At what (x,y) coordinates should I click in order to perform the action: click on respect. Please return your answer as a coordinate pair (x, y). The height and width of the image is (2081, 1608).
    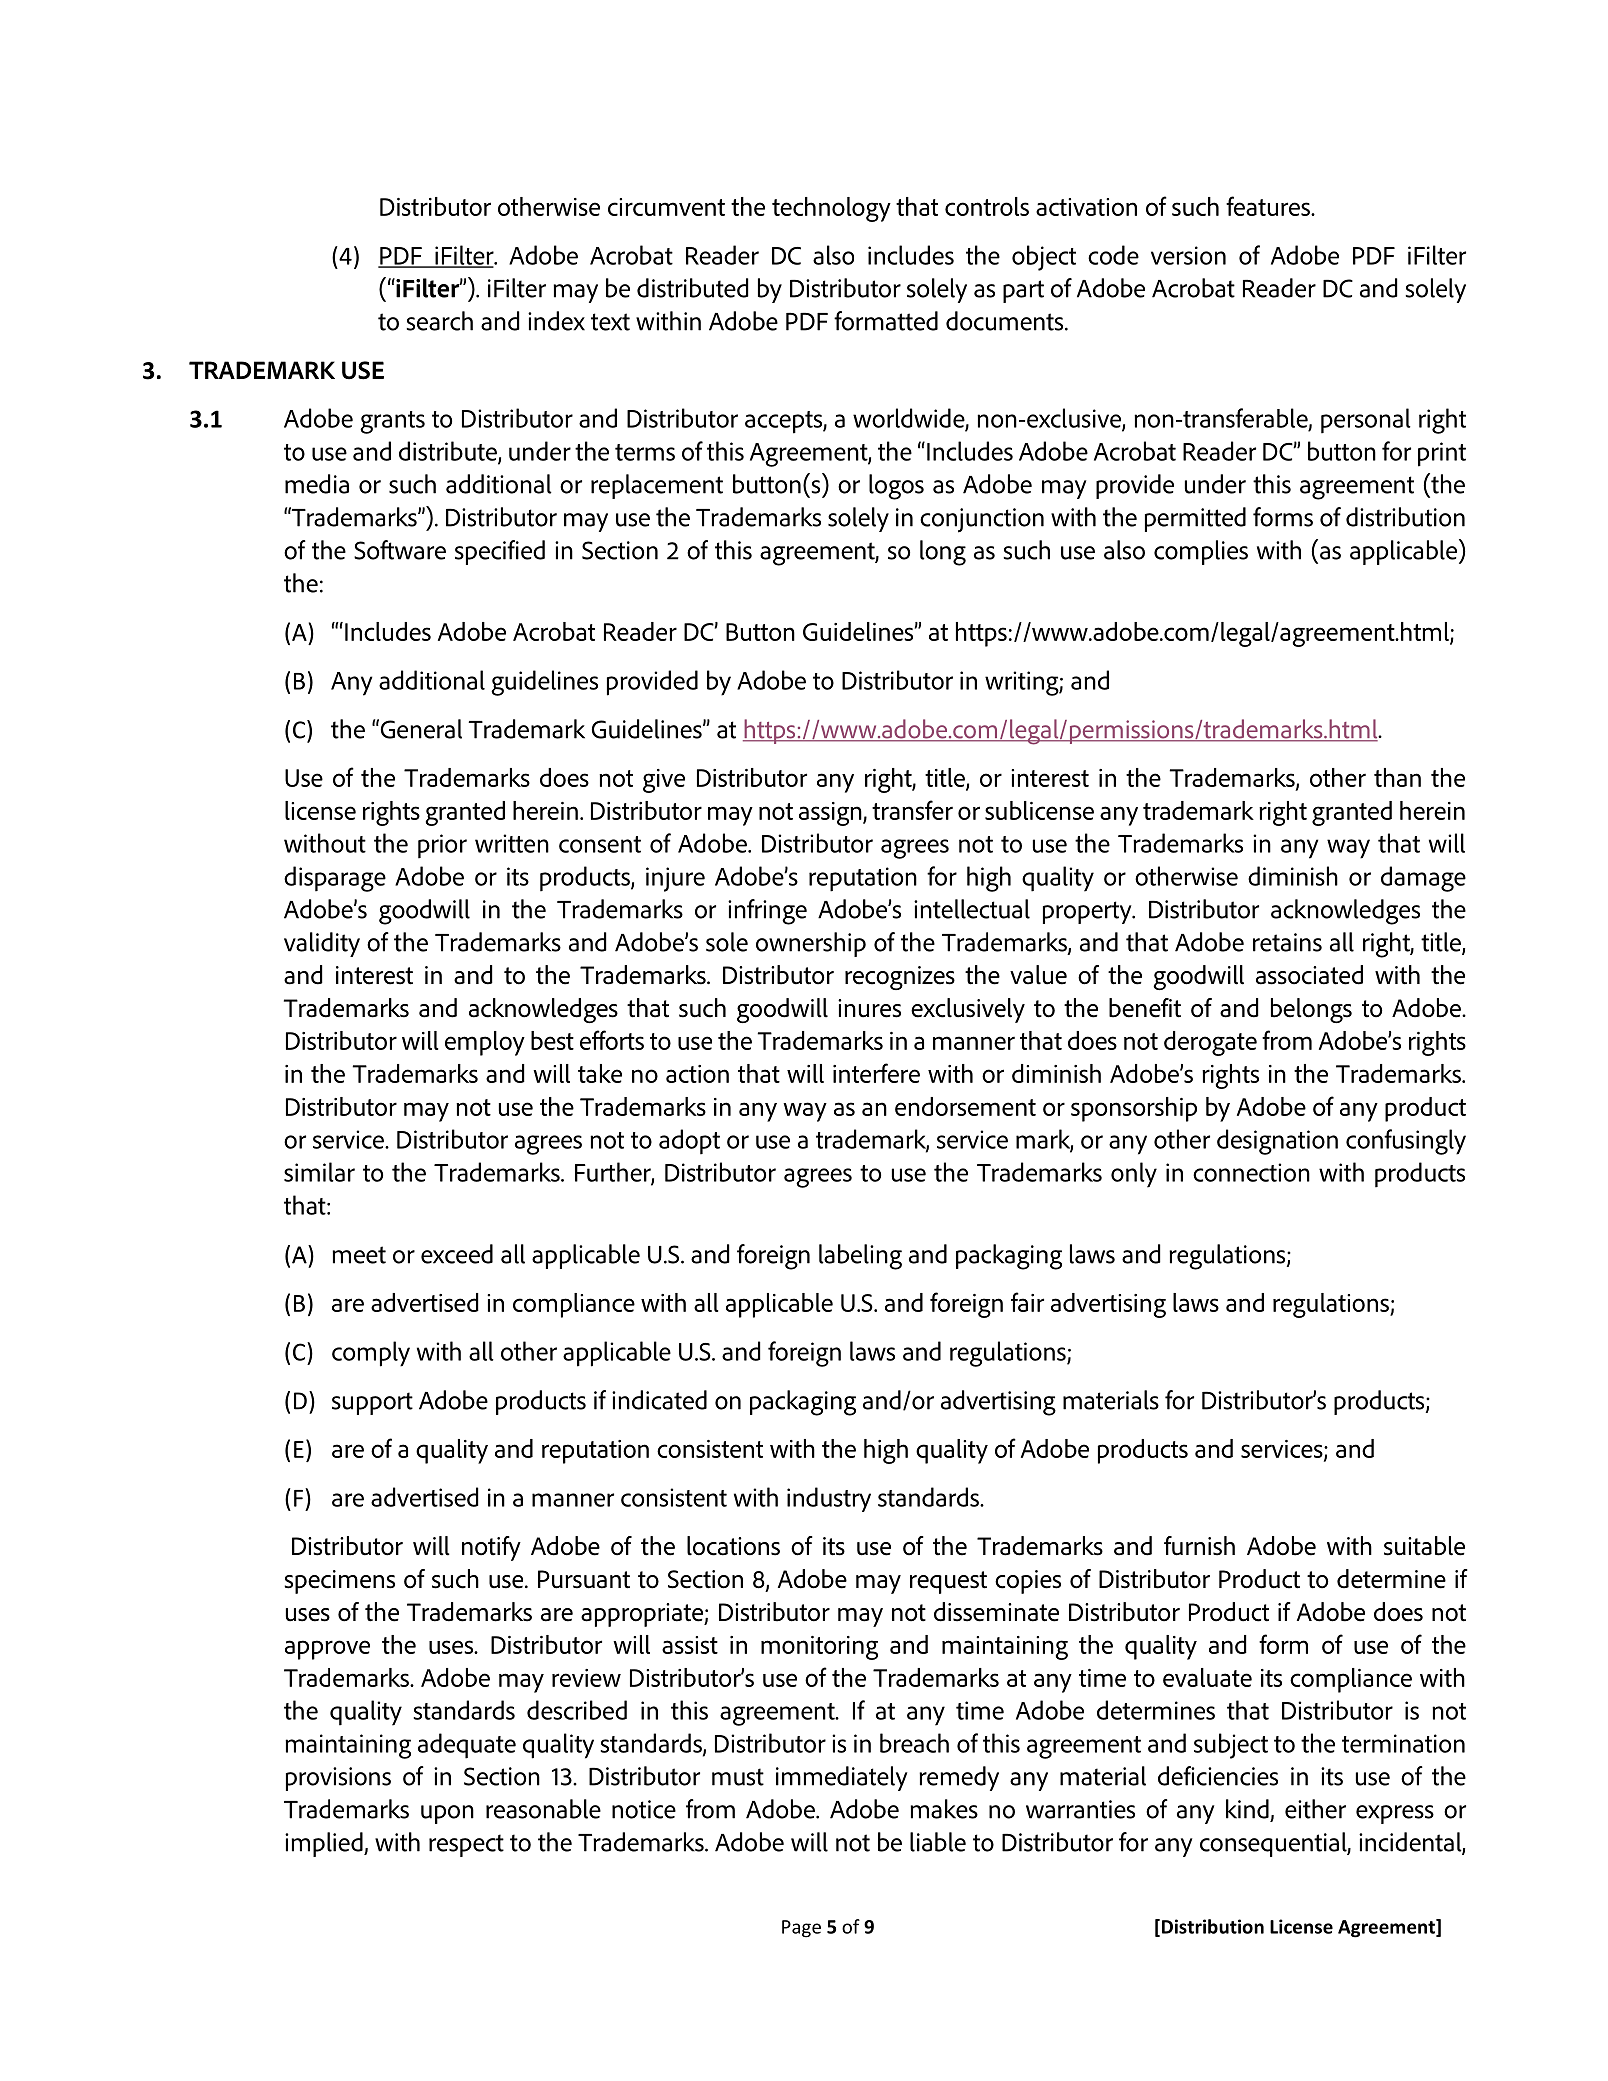
    Looking at the image, I should click on (466, 1845).
